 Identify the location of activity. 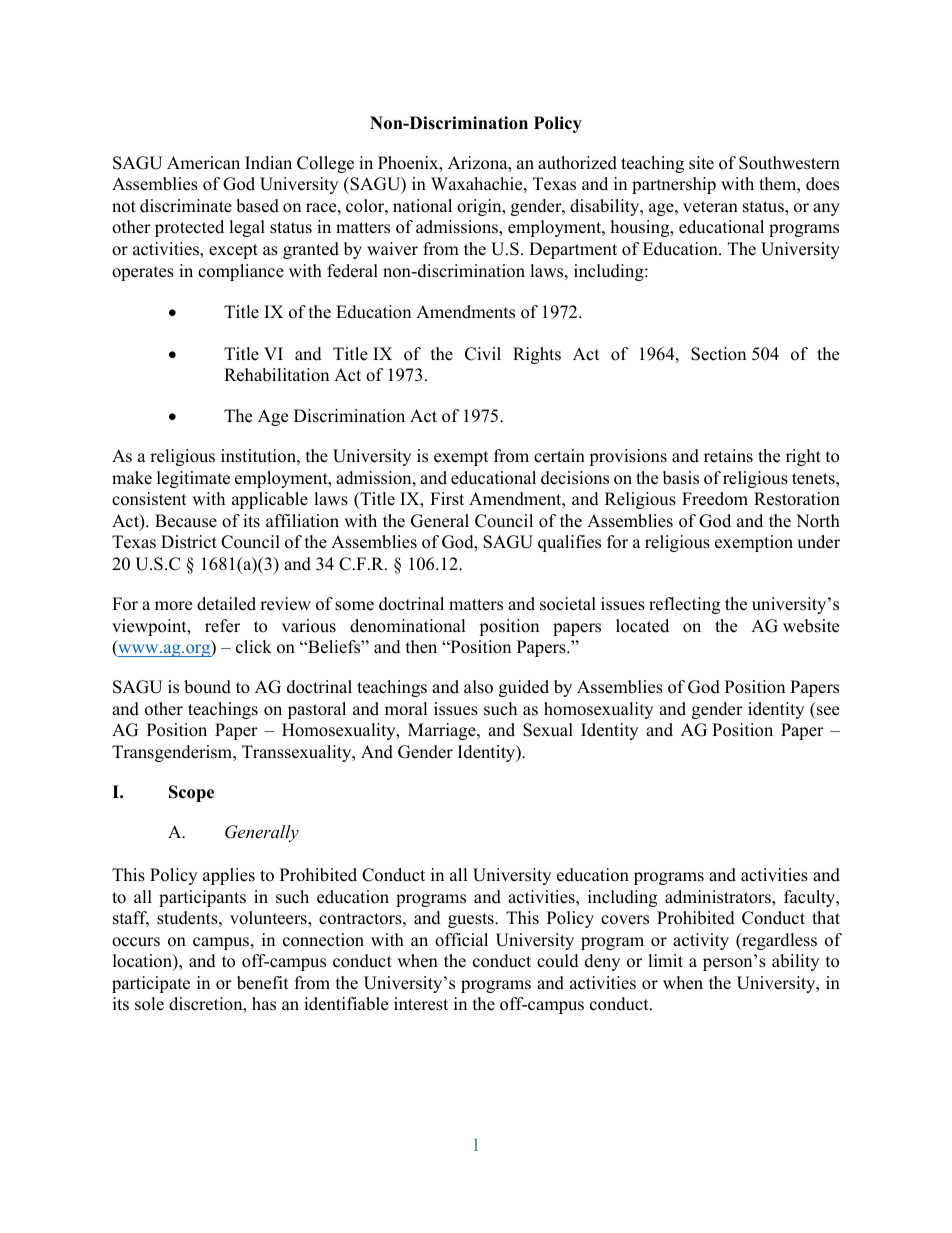
(701, 941).
